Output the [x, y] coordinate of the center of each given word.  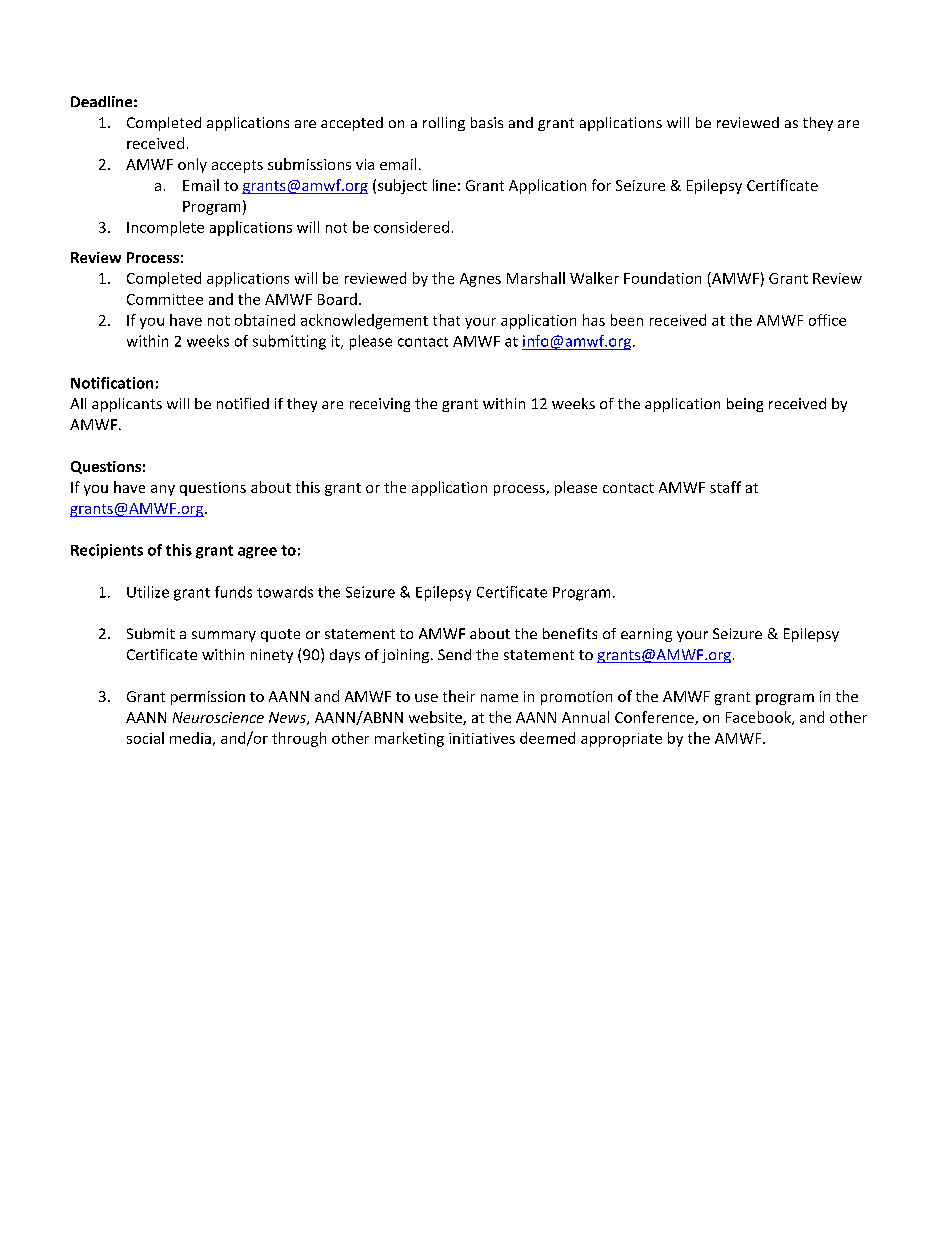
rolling [444, 124]
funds [233, 592]
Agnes [480, 280]
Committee [165, 299]
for [601, 185]
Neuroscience [218, 717]
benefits [570, 633]
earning [646, 635]
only [192, 165]
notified [243, 403]
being [745, 405]
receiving [380, 405]
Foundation [662, 278]
